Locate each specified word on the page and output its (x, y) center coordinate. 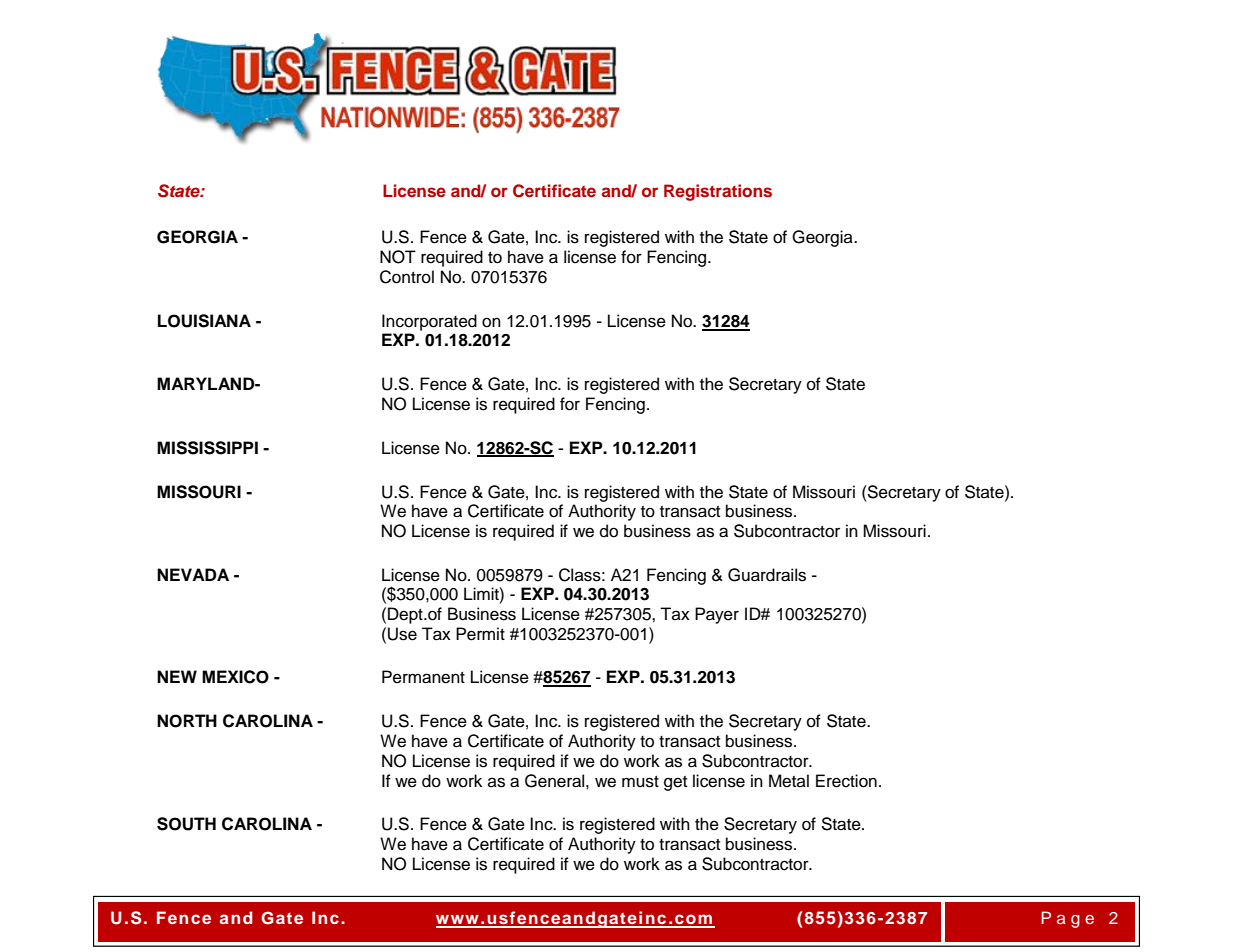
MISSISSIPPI (207, 448)
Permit (480, 634)
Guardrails (767, 575)
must (640, 782)
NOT (398, 257)
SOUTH (186, 824)
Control (407, 277)
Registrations (718, 192)
